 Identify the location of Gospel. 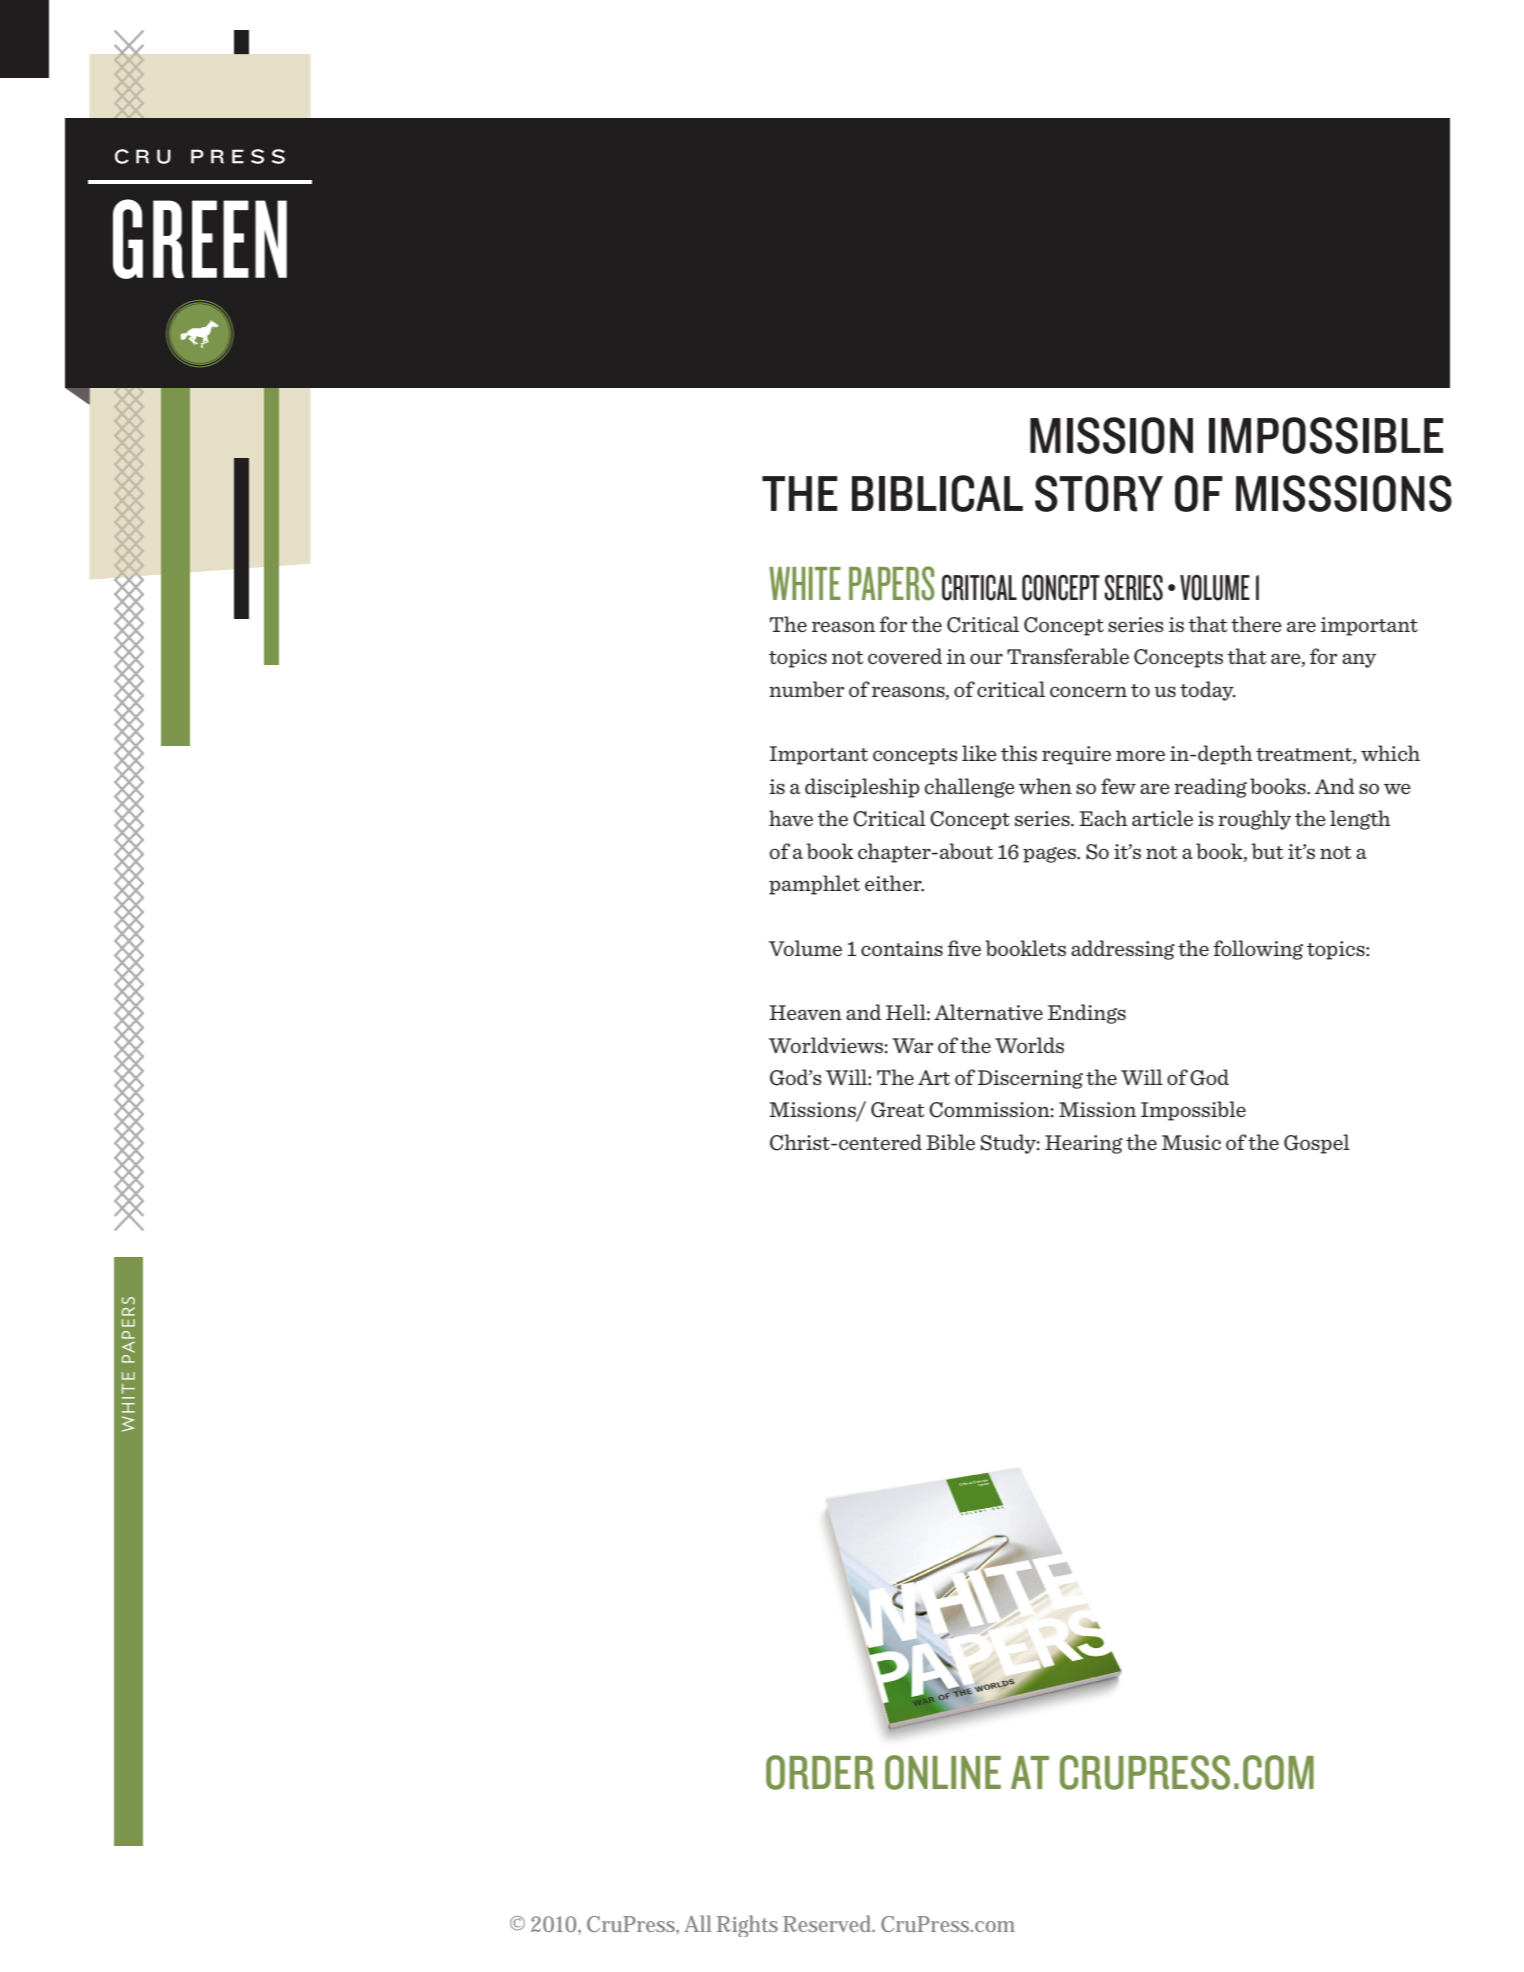
(1317, 1144).
